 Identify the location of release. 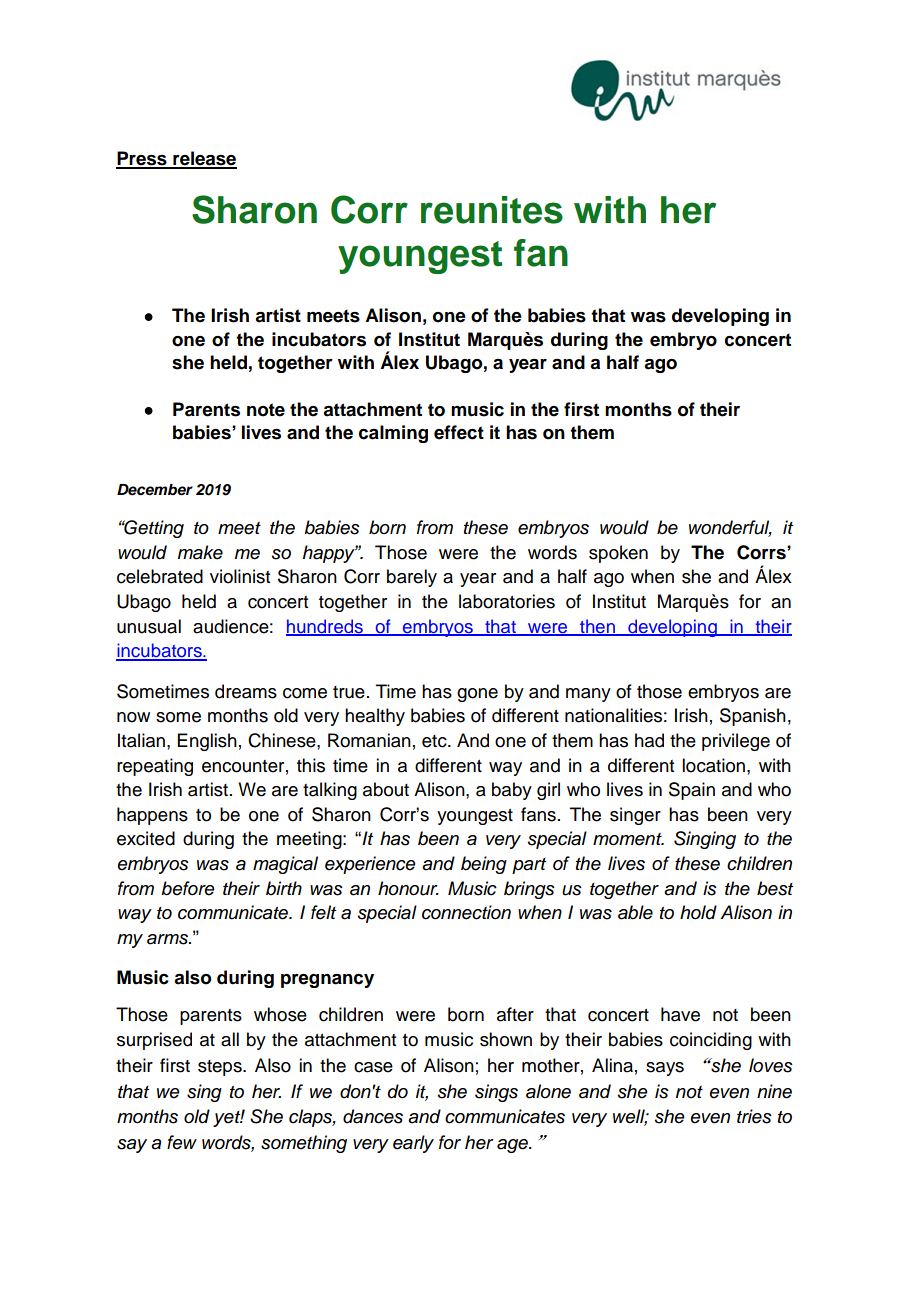
(204, 159).
